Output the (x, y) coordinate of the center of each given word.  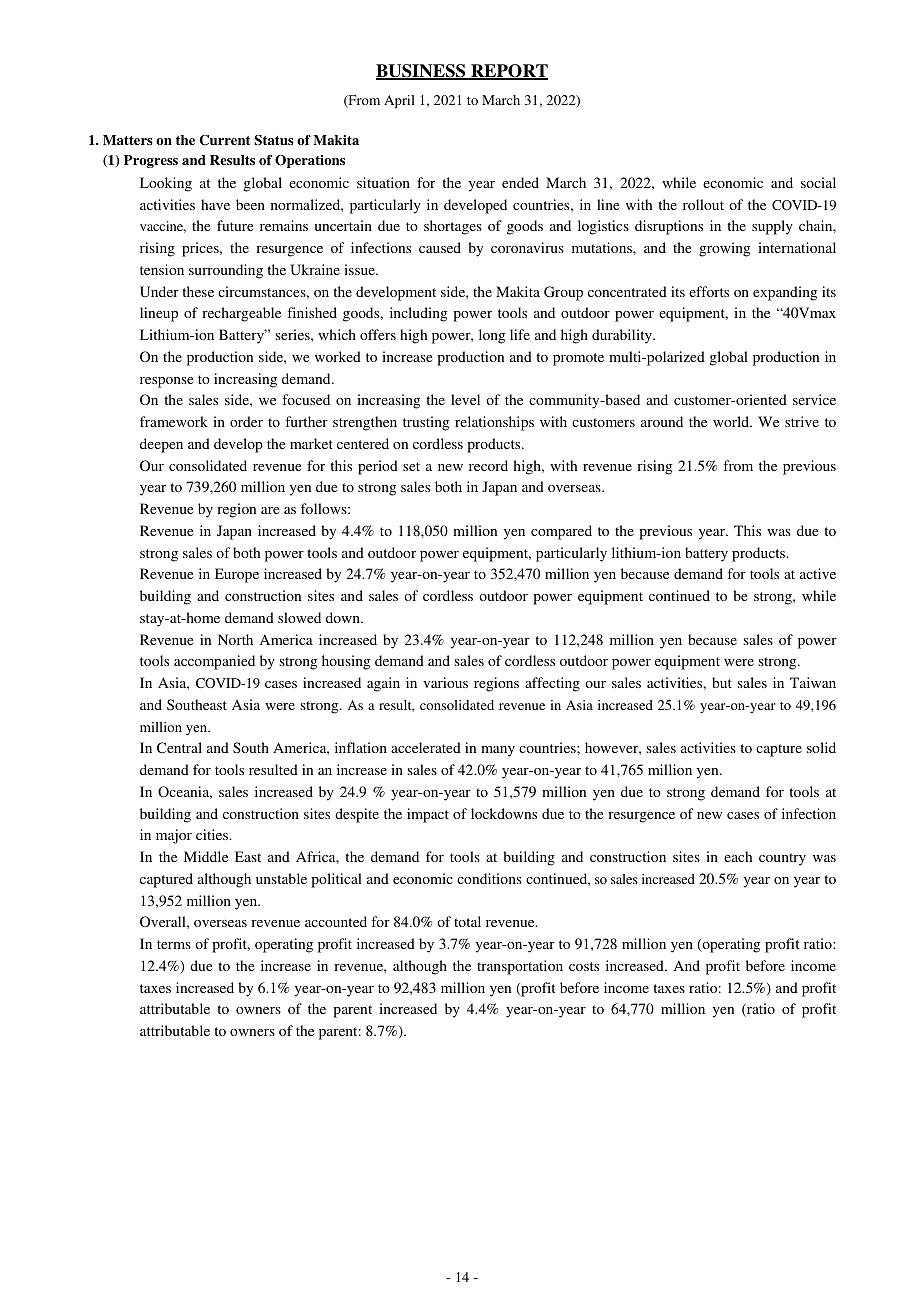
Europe (237, 575)
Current (224, 140)
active (818, 573)
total (467, 921)
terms (174, 944)
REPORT (508, 72)
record (488, 465)
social (818, 182)
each (738, 856)
